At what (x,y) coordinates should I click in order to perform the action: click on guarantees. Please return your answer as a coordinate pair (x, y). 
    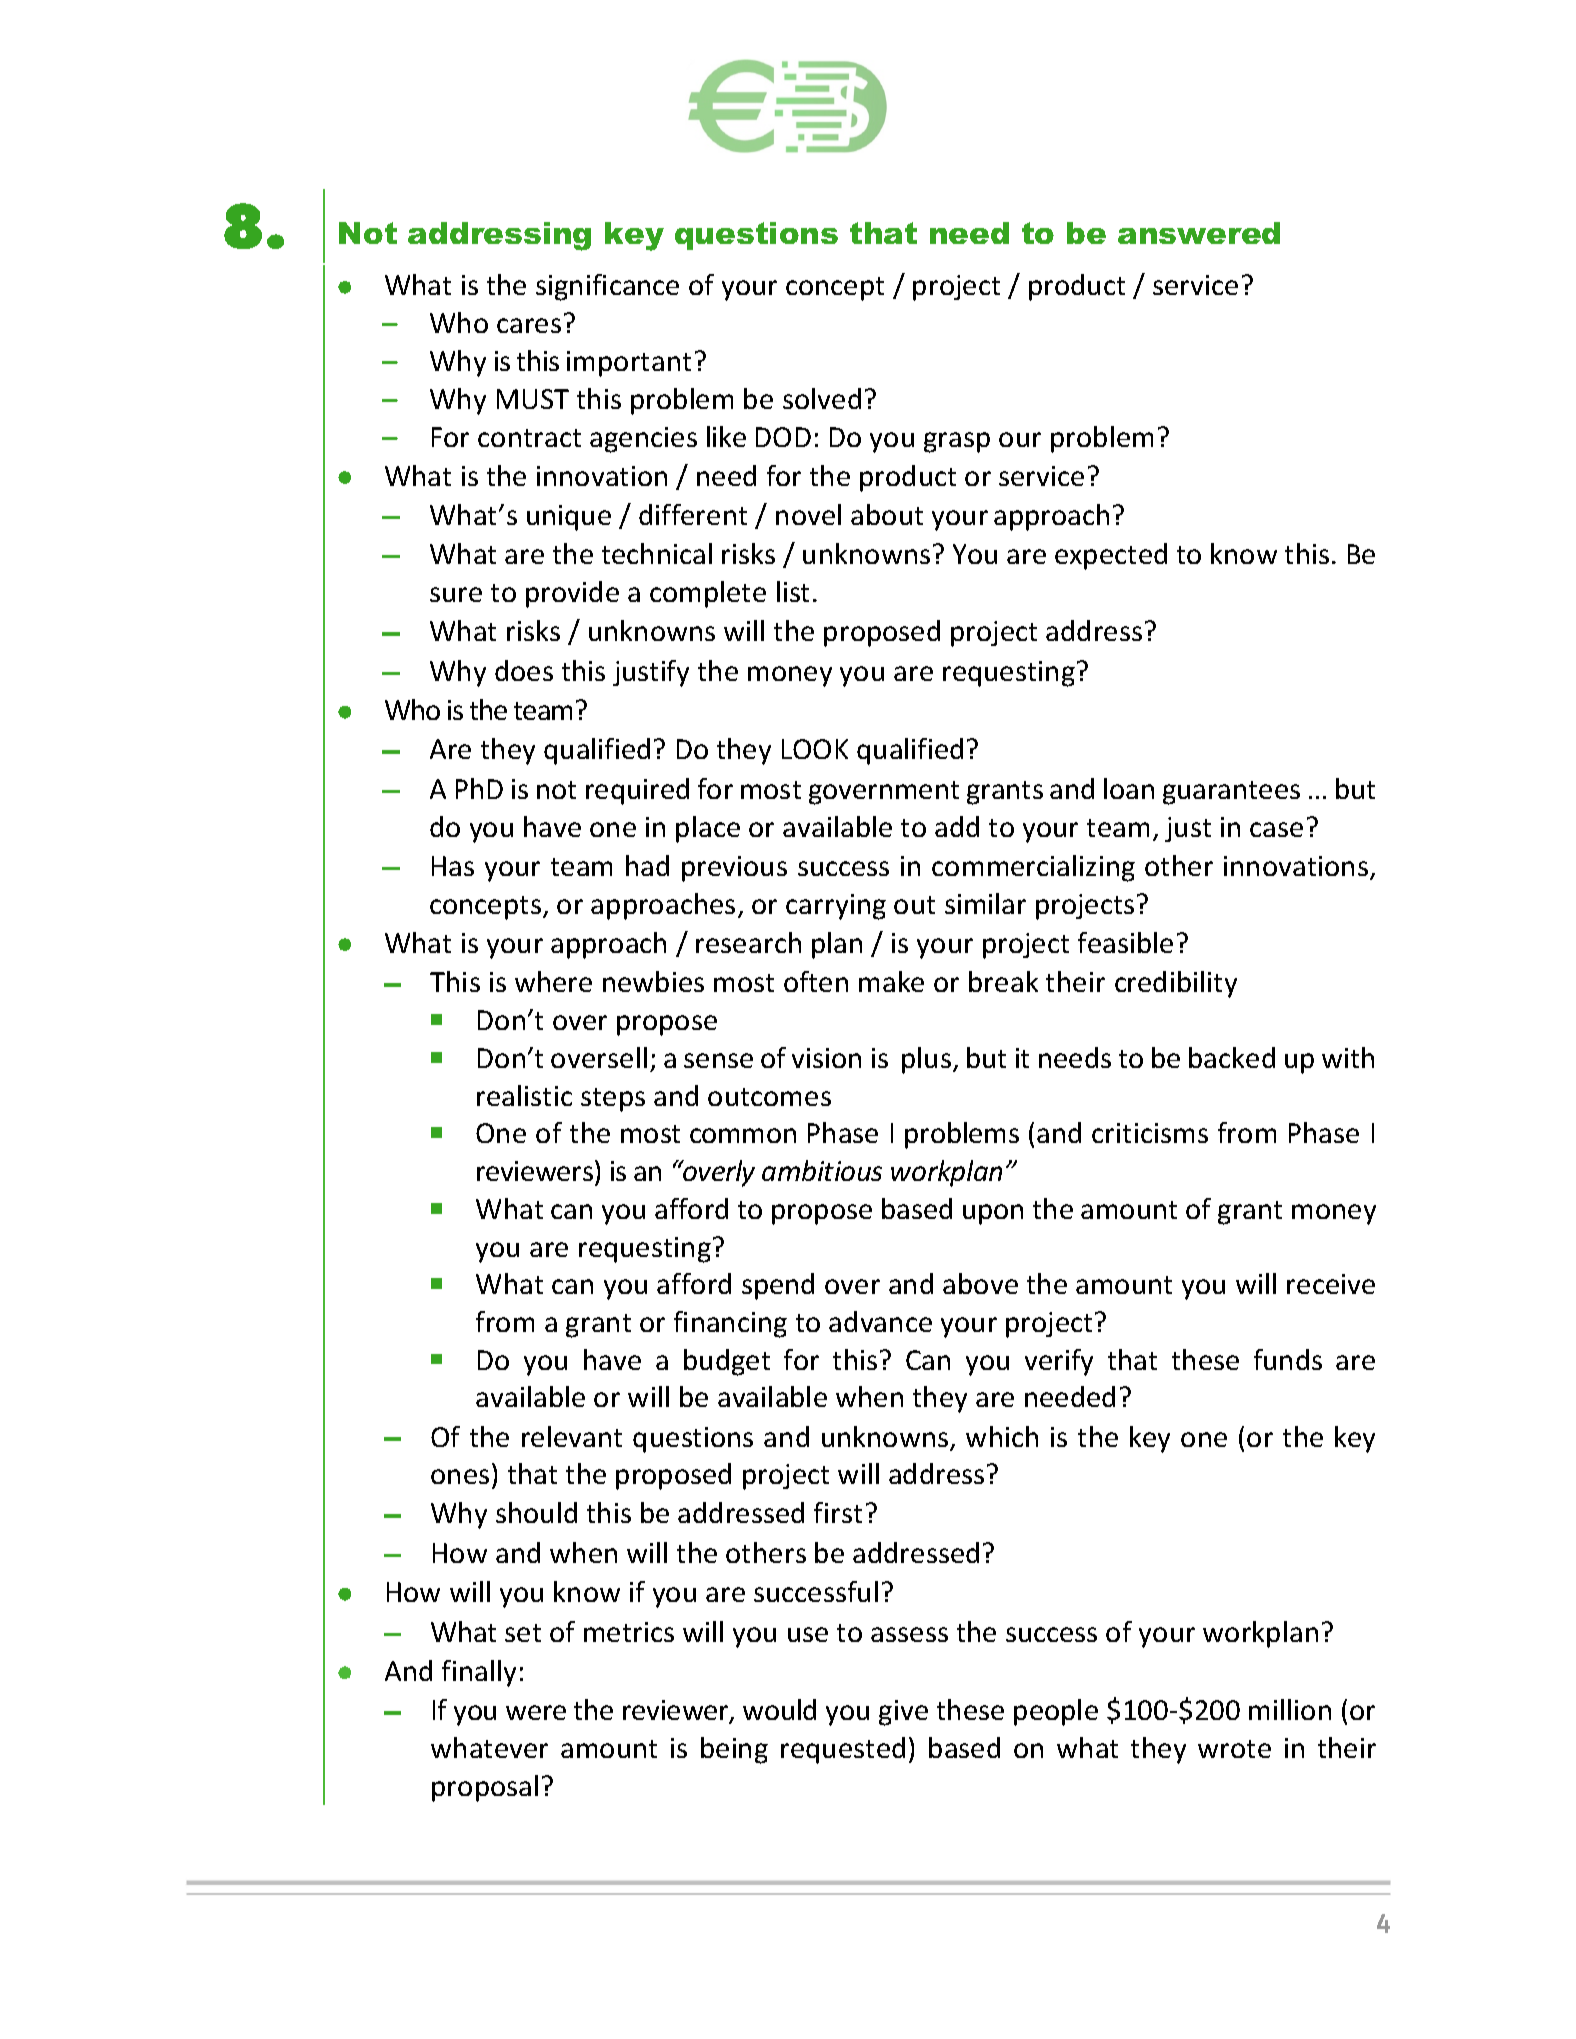
    Looking at the image, I should click on (1231, 793).
